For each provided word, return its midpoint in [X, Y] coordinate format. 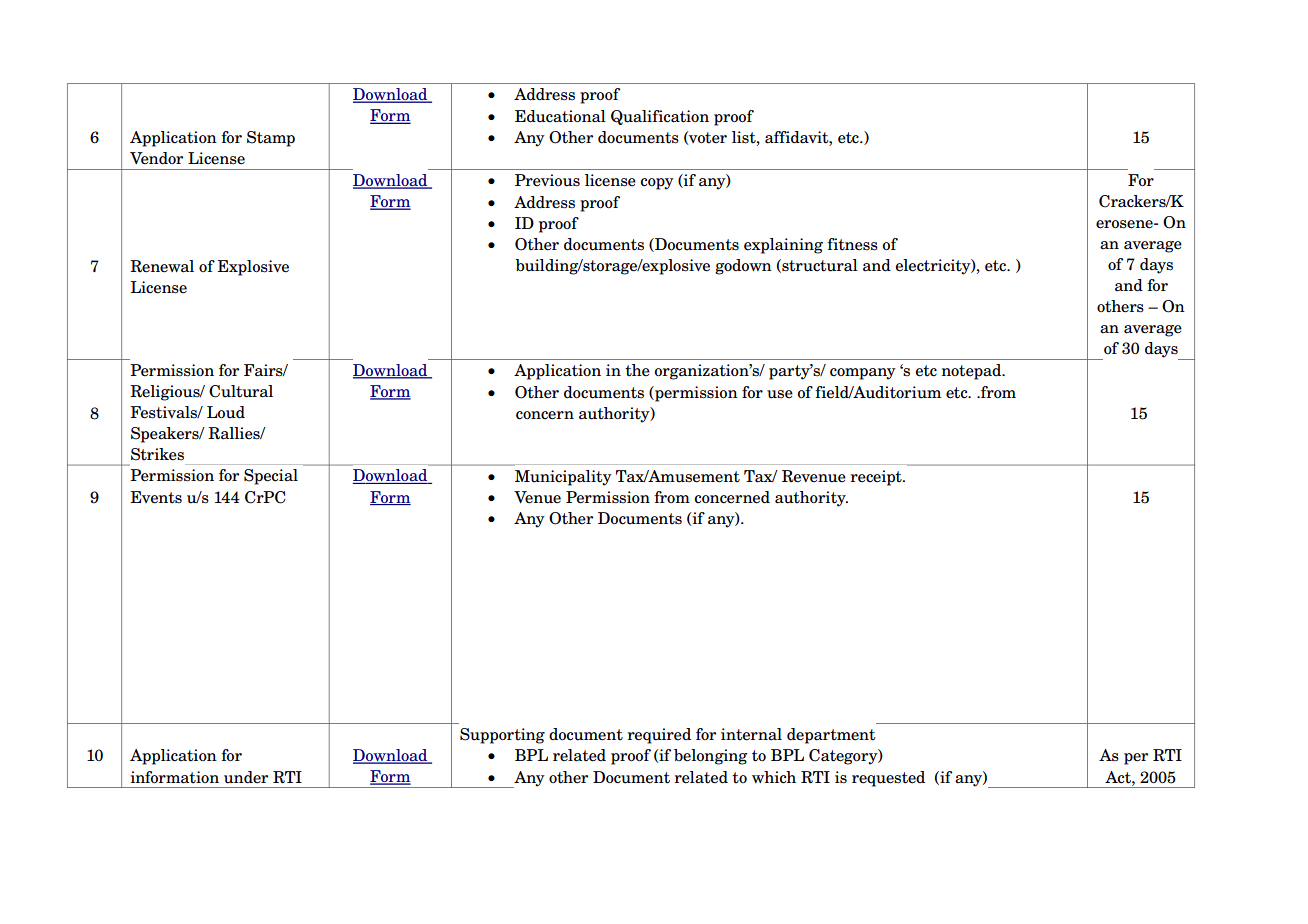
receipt [877, 478]
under [246, 777]
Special [271, 477]
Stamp [271, 139]
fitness [852, 244]
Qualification [660, 117]
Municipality [563, 478]
